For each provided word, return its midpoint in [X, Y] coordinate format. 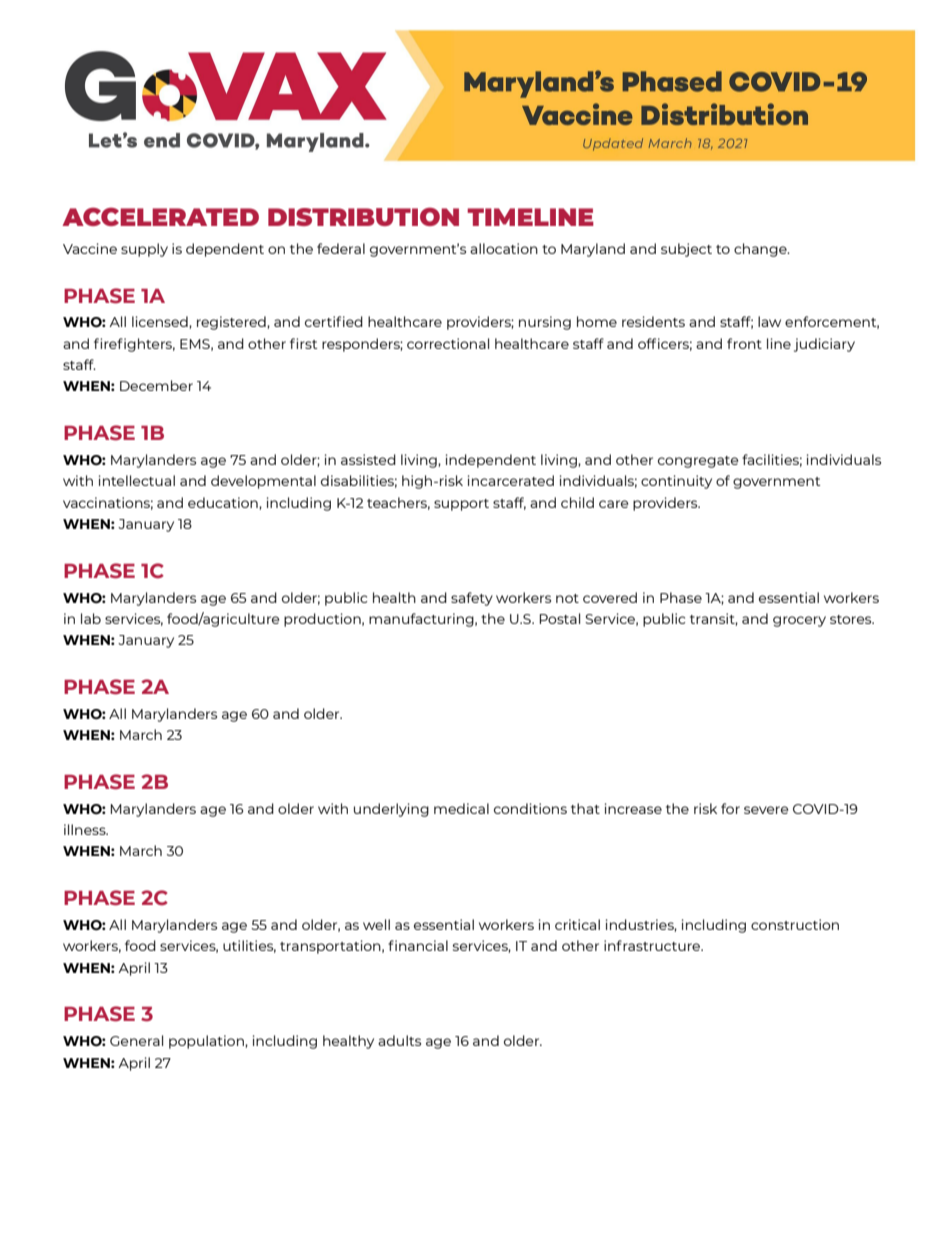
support [461, 505]
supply [144, 250]
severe [766, 810]
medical [461, 808]
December [156, 385]
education [224, 503]
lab [91, 618]
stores [852, 619]
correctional [448, 343]
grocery [799, 621]
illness [86, 829]
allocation [504, 248]
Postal [559, 618]
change [761, 250]
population [207, 1042]
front [744, 343]
